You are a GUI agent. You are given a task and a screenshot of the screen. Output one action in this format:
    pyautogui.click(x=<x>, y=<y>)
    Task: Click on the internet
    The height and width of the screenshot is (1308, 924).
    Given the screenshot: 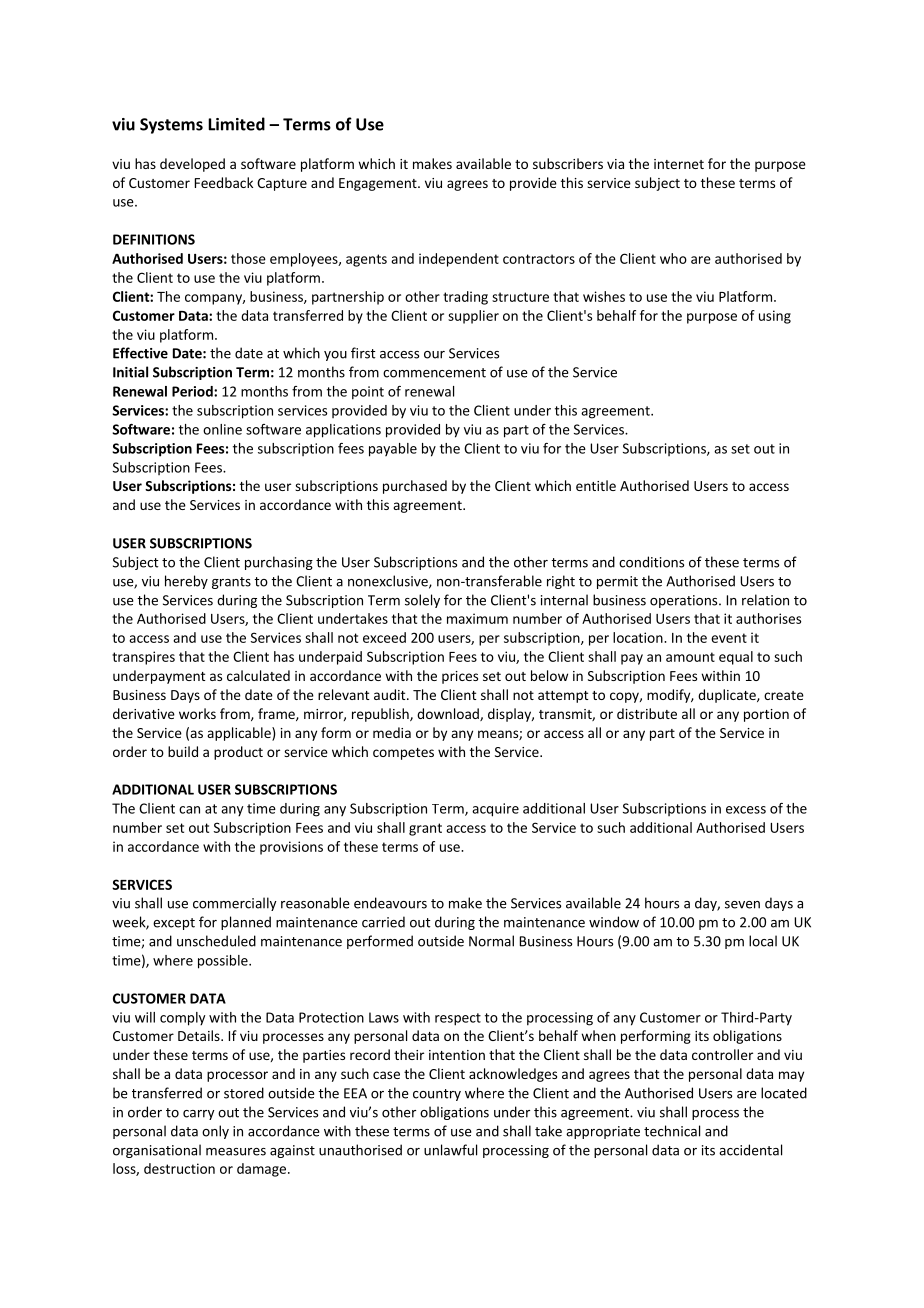 What is the action you would take?
    pyautogui.click(x=679, y=164)
